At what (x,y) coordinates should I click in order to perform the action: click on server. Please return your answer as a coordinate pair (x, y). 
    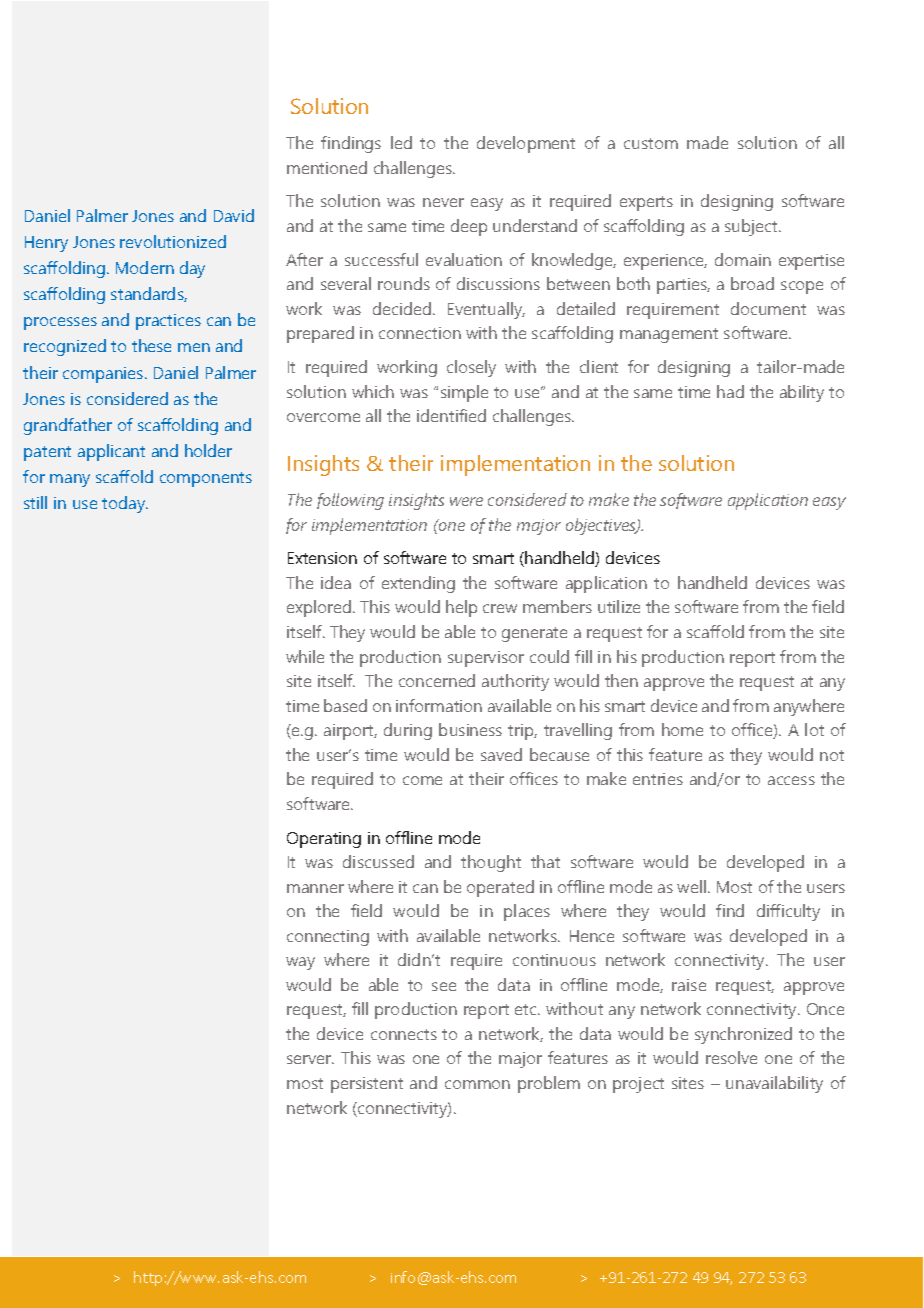
    Looking at the image, I should click on (310, 1059).
